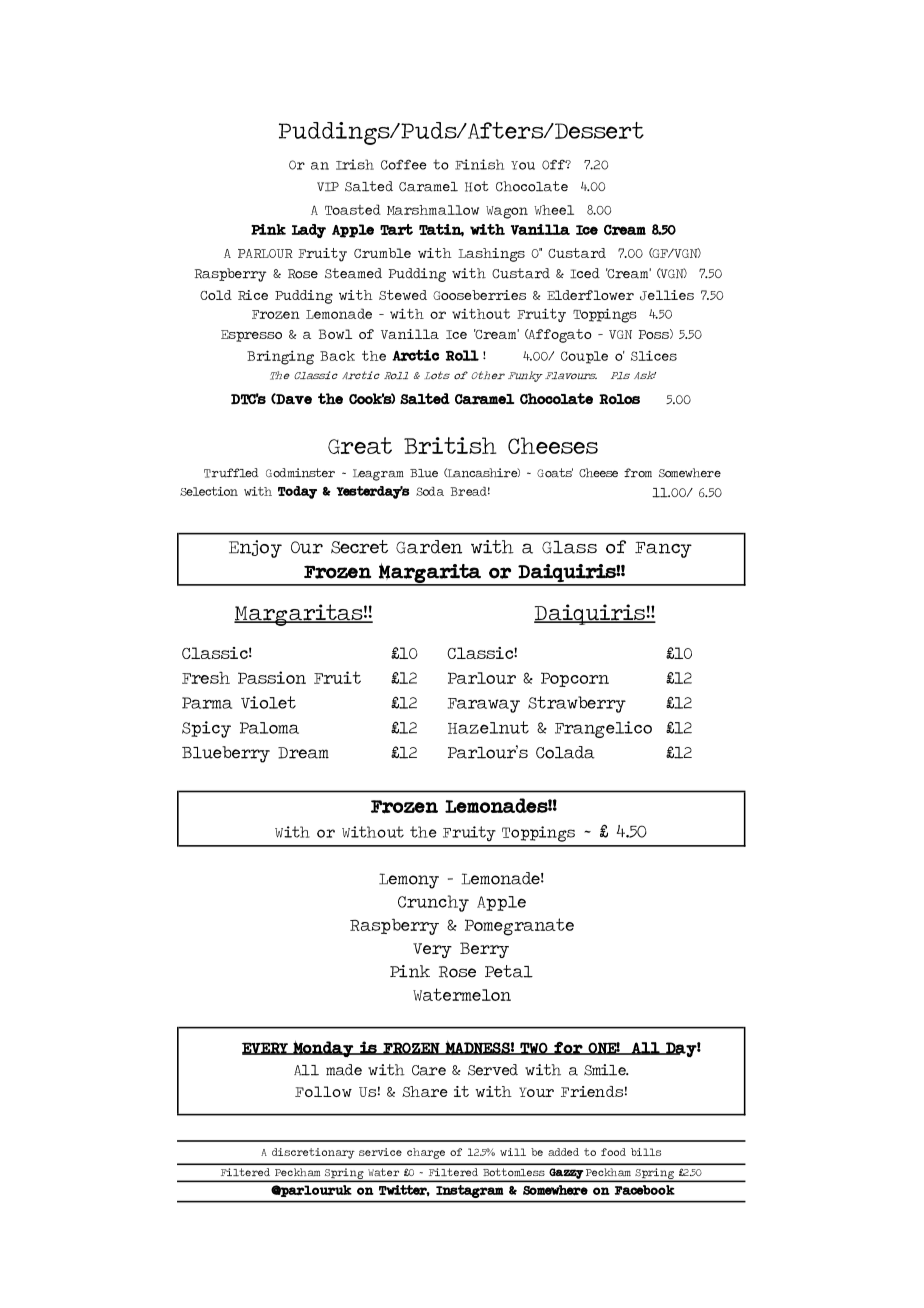 Image resolution: width=924 pixels, height=1308 pixels. What do you see at coordinates (309, 231) in the document?
I see `Lady` at bounding box center [309, 231].
